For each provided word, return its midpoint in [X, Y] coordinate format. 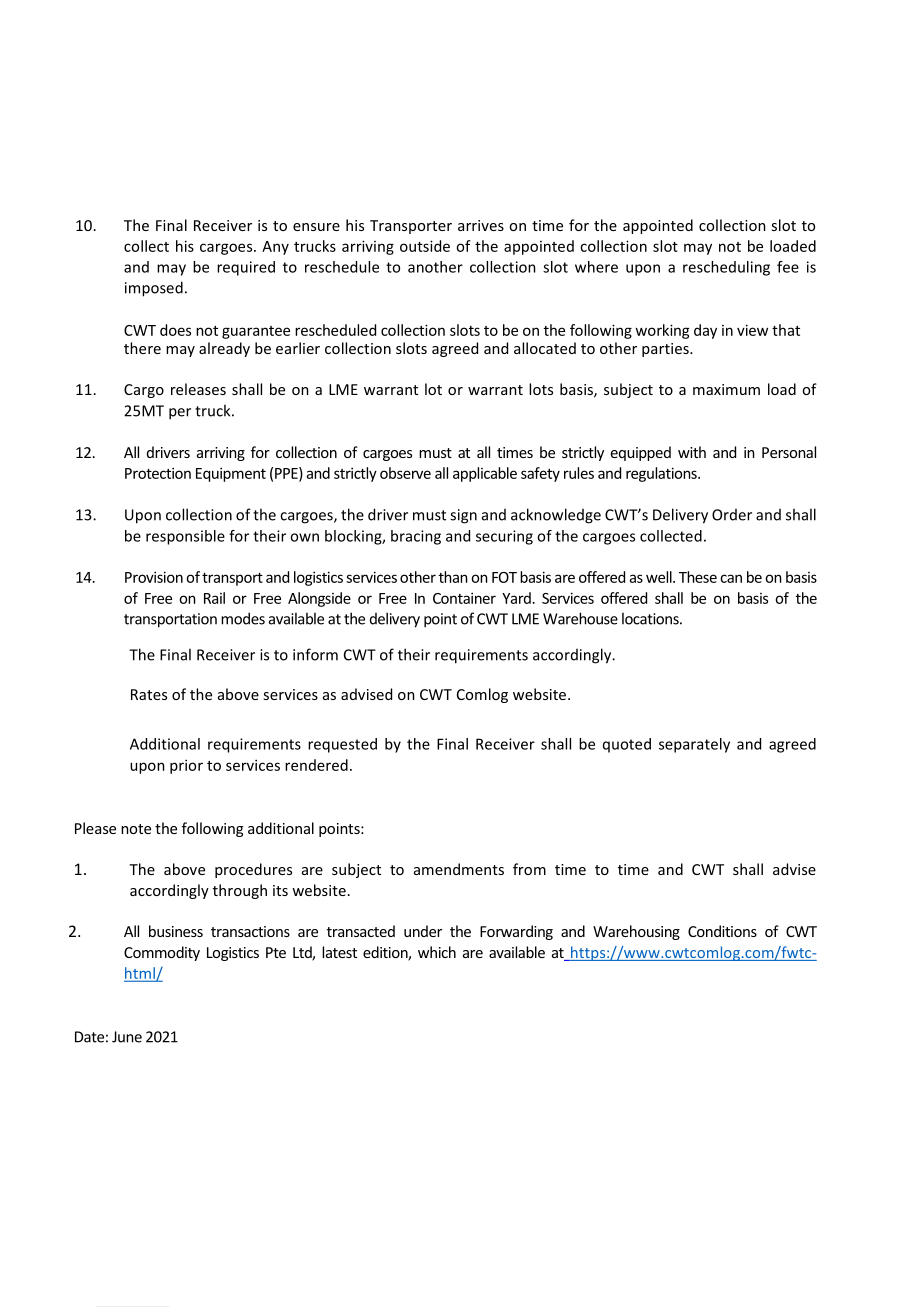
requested [342, 745]
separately [694, 745]
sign [463, 516]
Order [732, 515]
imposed [154, 289]
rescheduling [726, 268]
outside [425, 246]
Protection [158, 473]
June [127, 1037]
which [437, 952]
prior [186, 766]
